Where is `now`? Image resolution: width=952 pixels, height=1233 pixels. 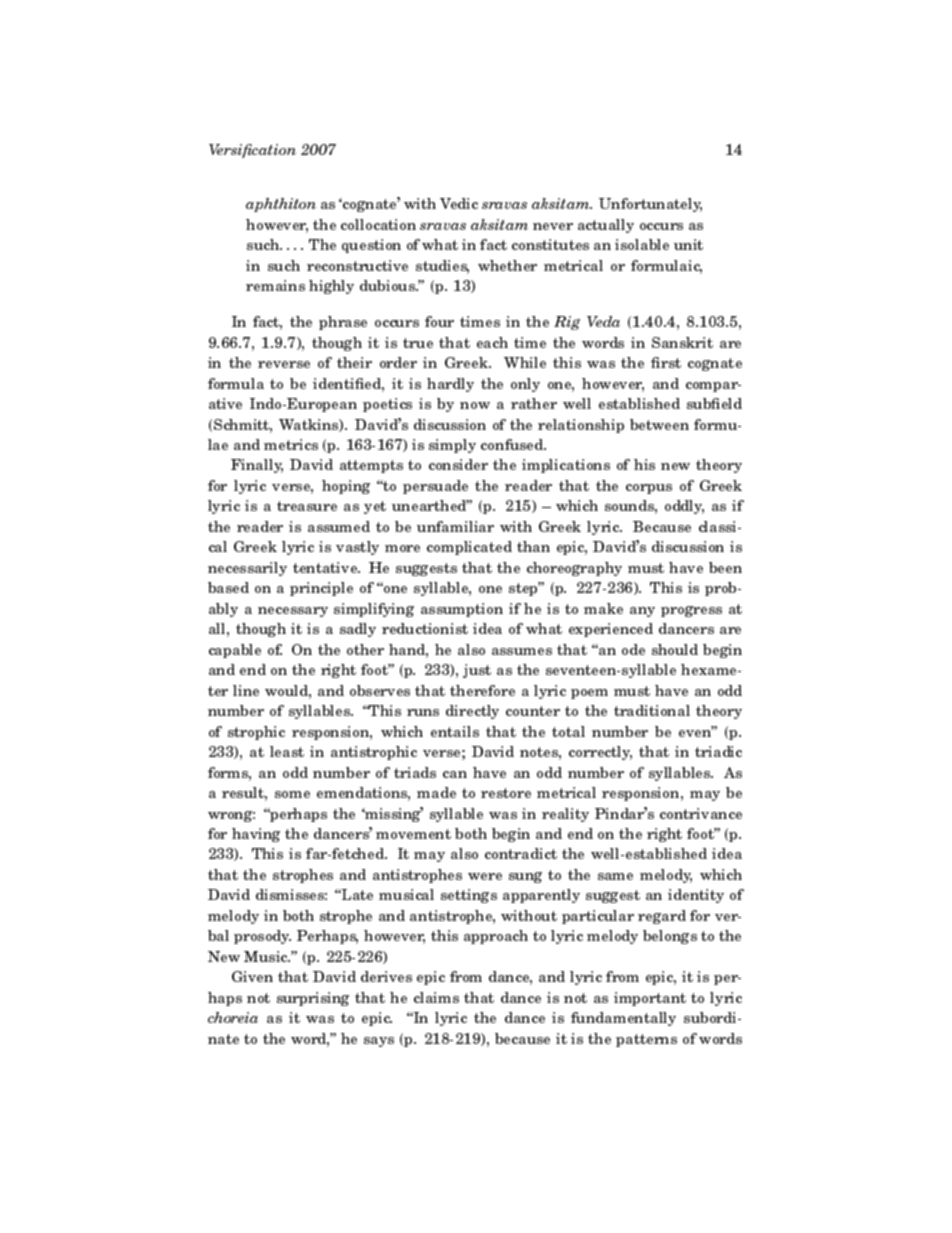
now is located at coordinates (475, 405).
